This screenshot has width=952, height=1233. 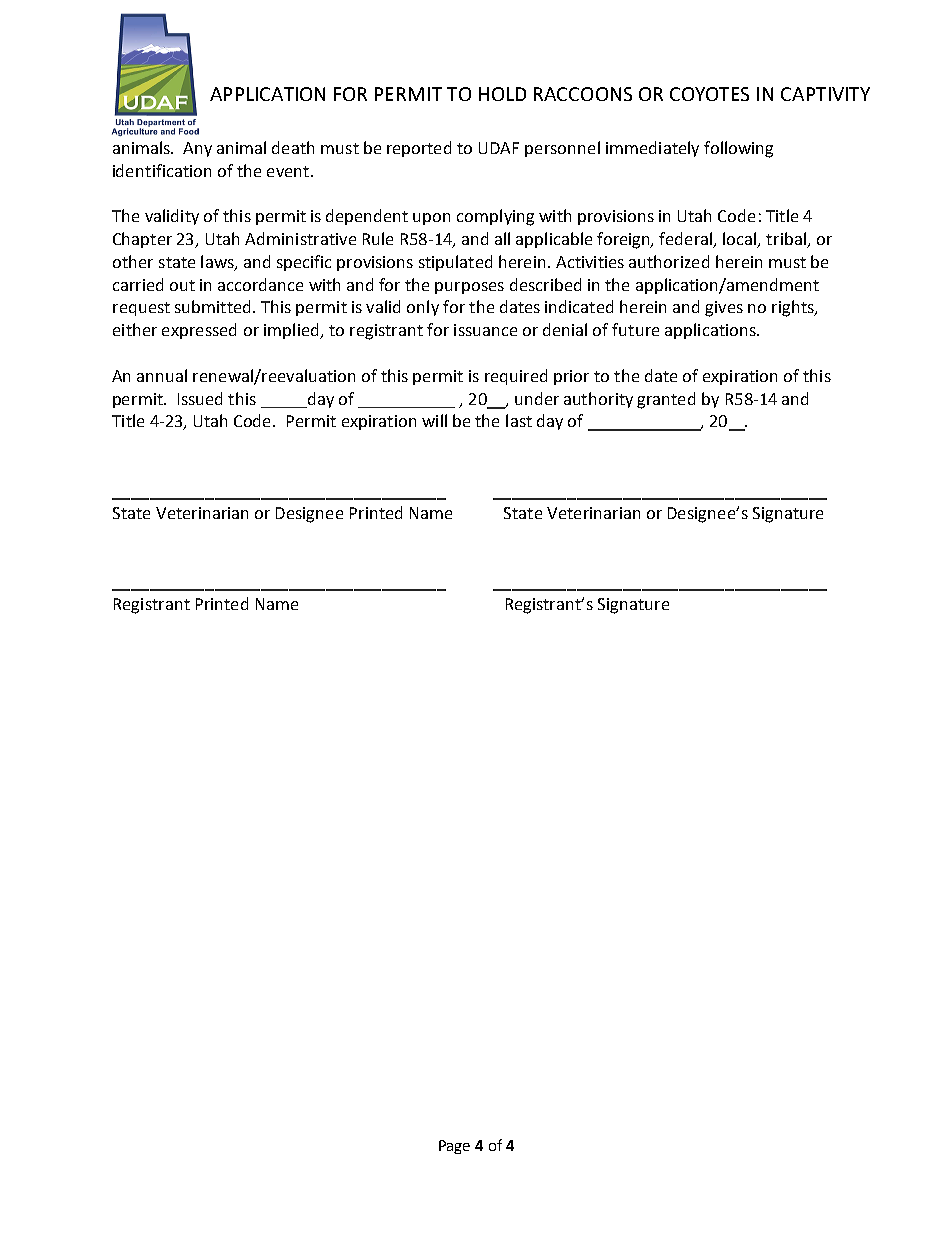 What do you see at coordinates (197, 149) in the screenshot?
I see `Any` at bounding box center [197, 149].
